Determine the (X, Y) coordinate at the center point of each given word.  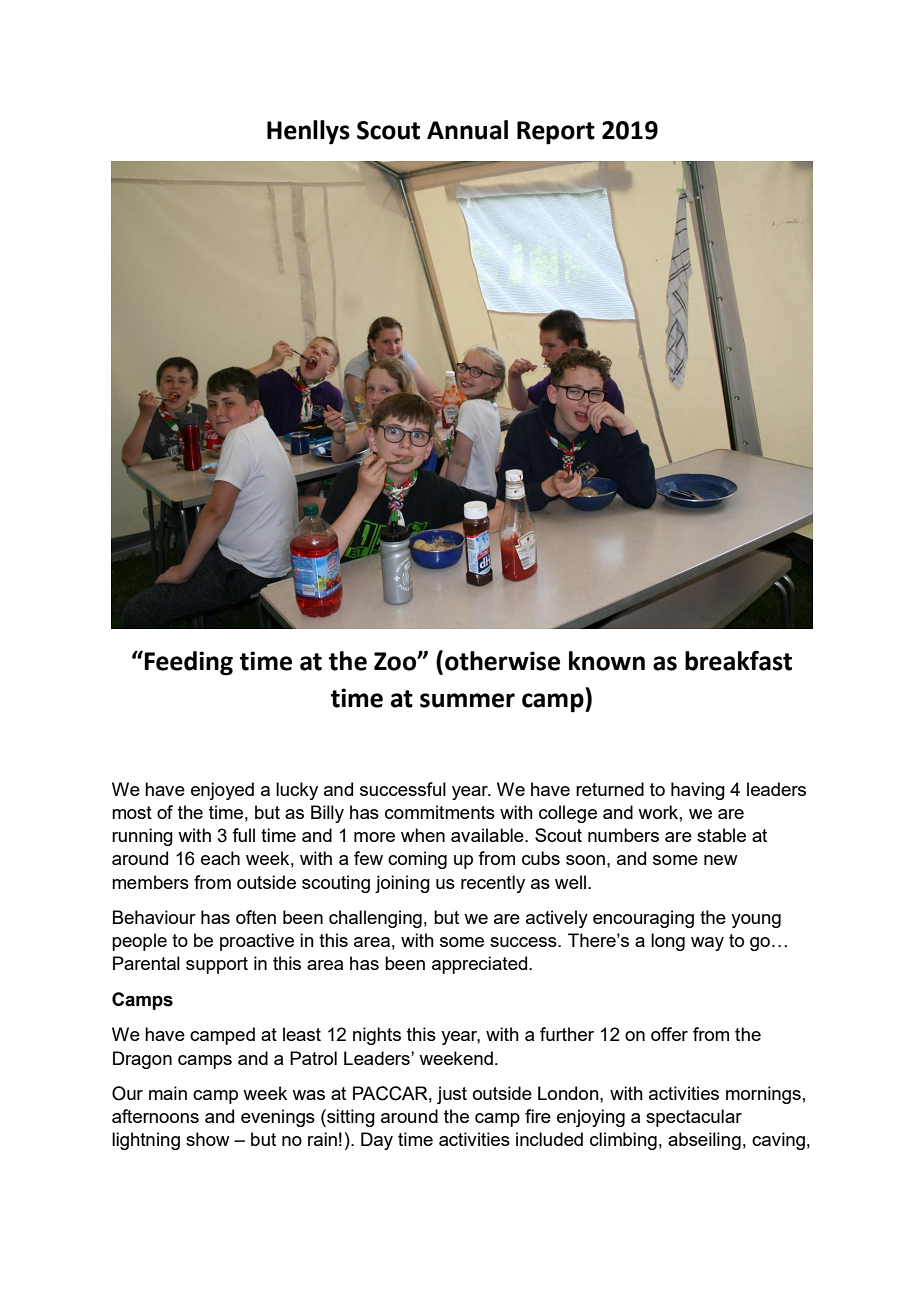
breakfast (738, 660)
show (208, 1139)
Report (556, 133)
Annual (467, 130)
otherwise (502, 661)
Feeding (188, 663)
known (607, 661)
